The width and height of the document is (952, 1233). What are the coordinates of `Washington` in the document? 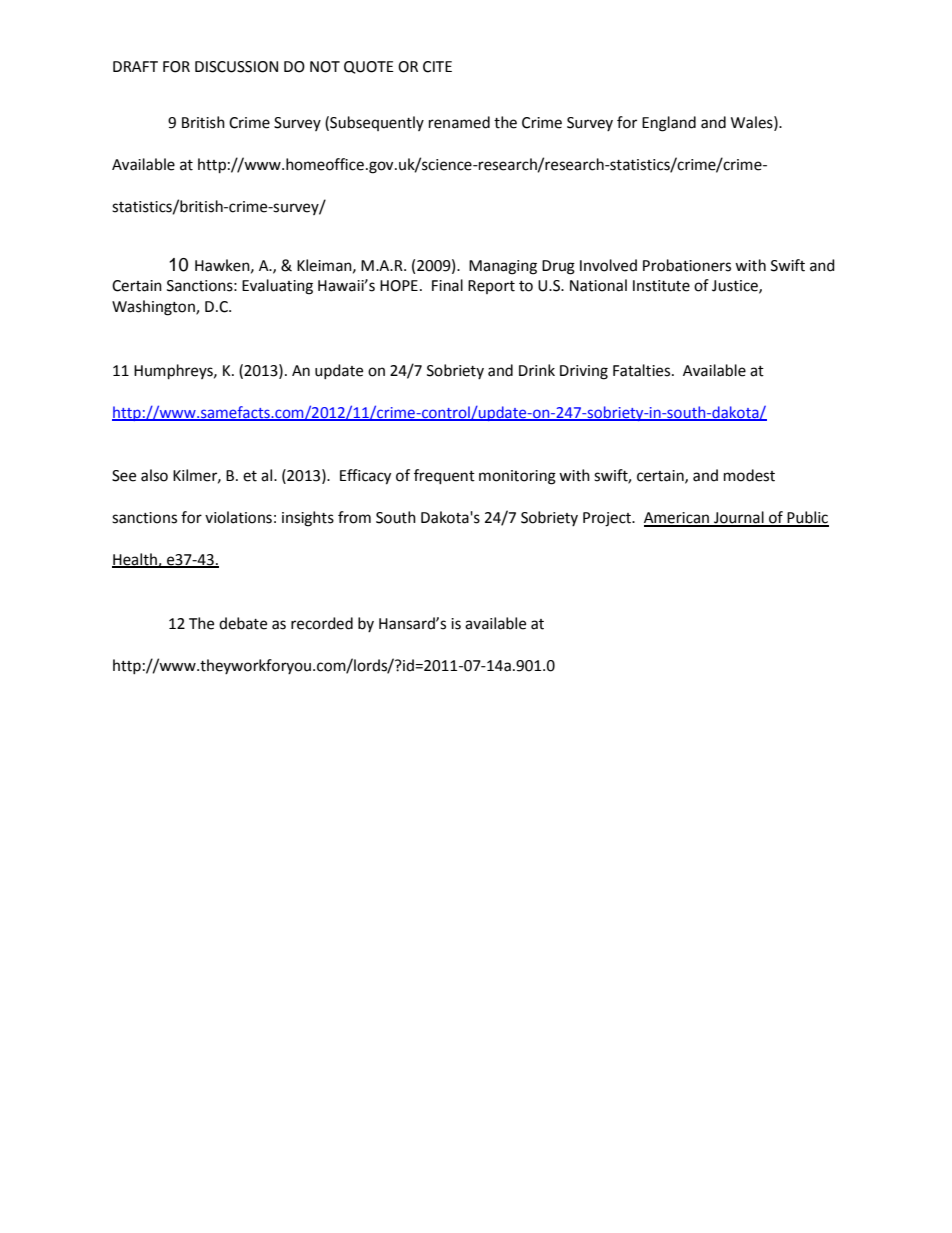 It's located at (154, 308).
